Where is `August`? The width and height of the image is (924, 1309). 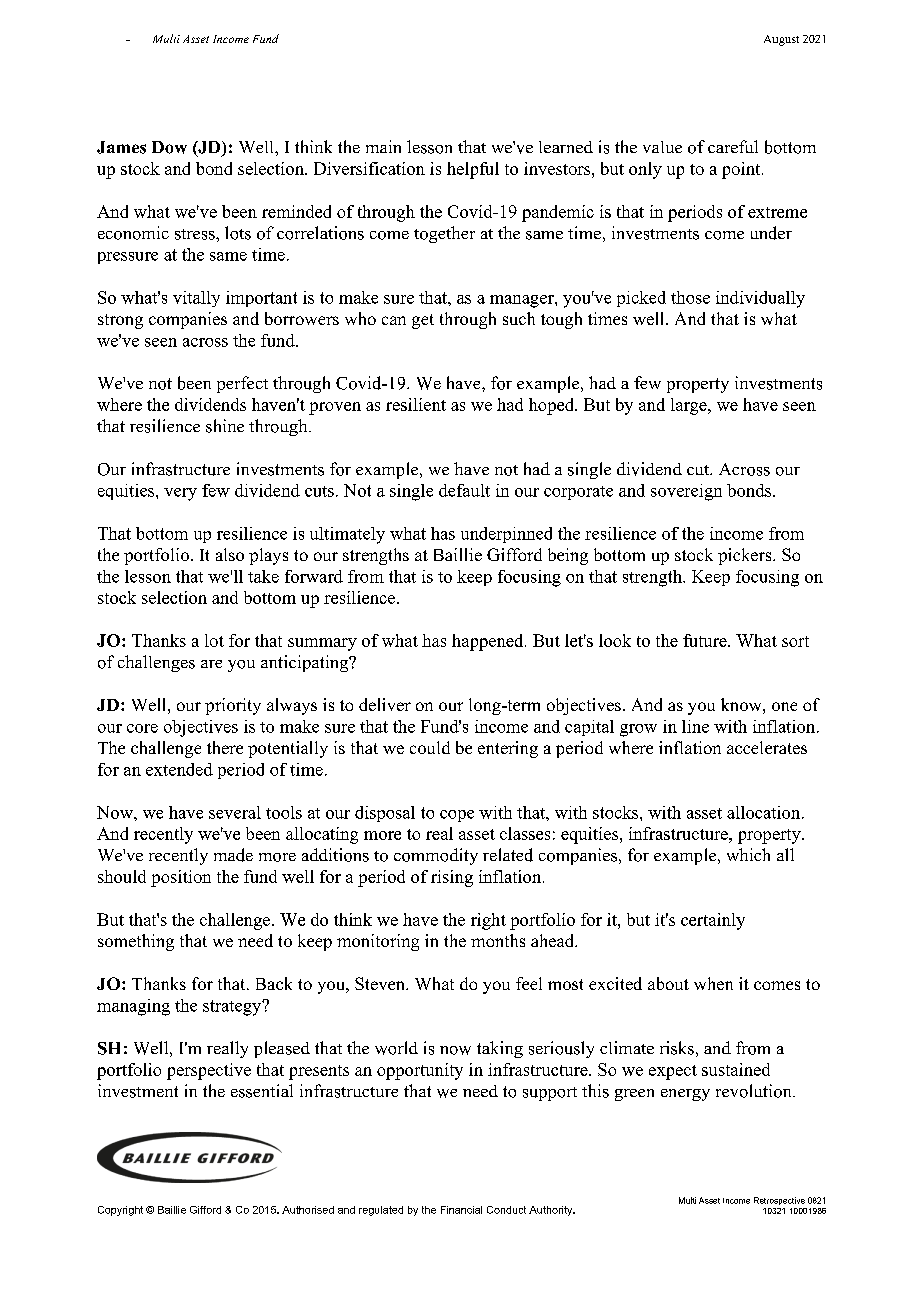
August is located at coordinates (781, 40).
